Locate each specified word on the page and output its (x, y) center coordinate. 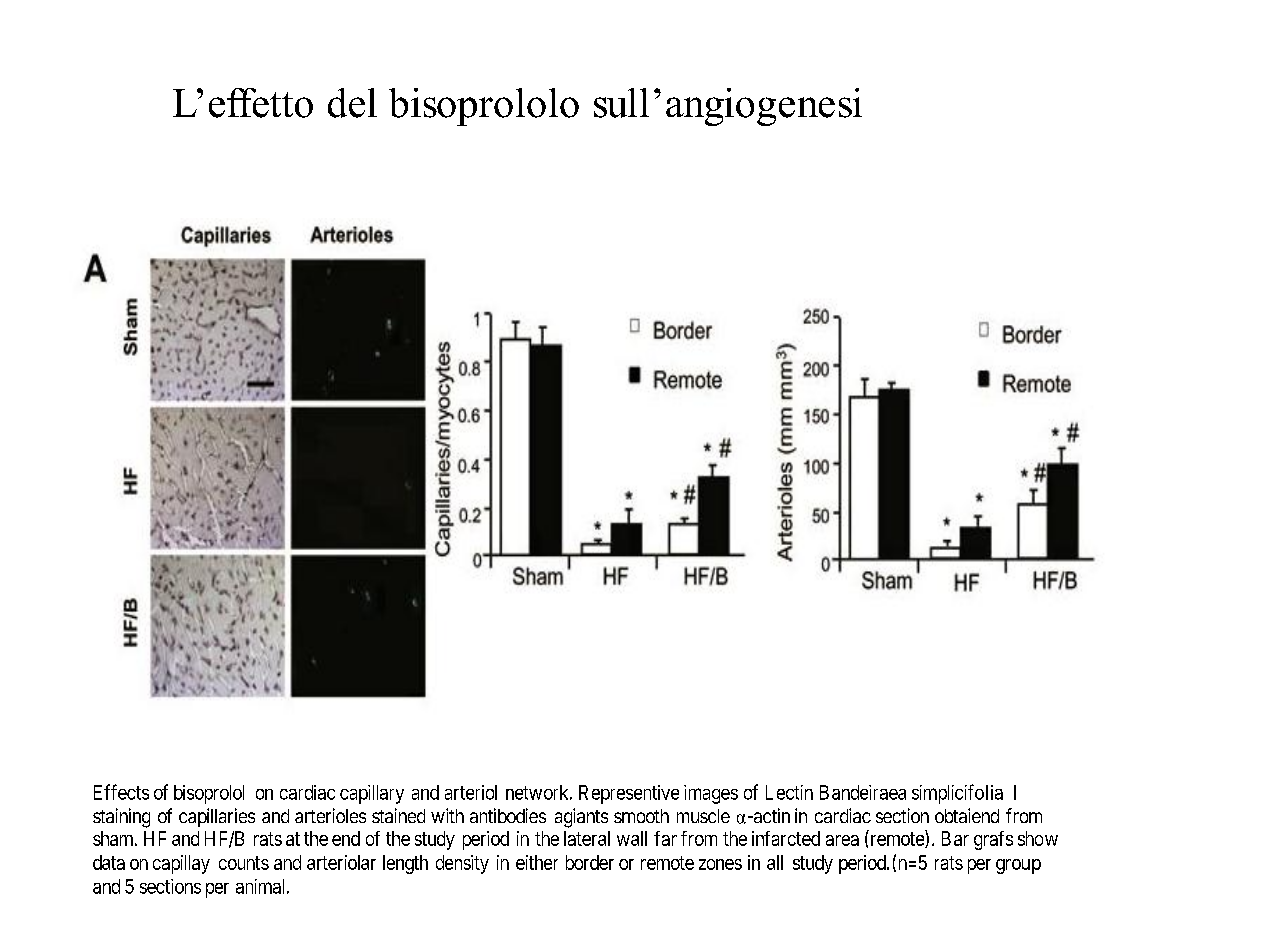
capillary (372, 794)
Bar (955, 838)
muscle (703, 816)
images (711, 794)
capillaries (217, 817)
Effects (121, 792)
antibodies (508, 815)
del (352, 103)
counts (244, 863)
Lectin (789, 792)
